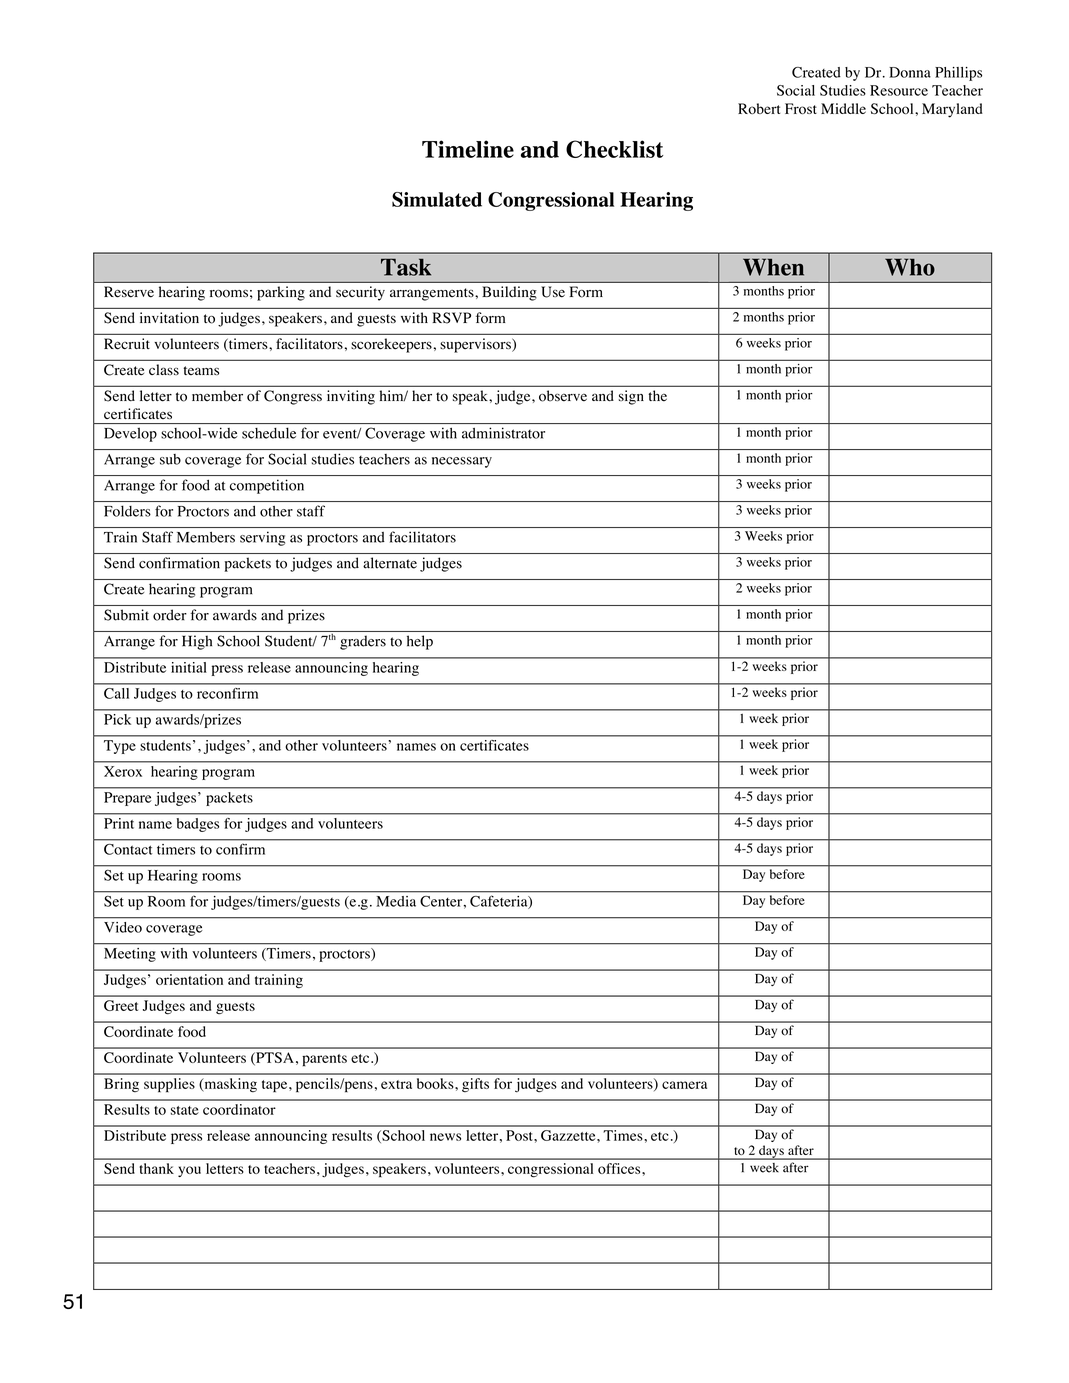  I want to click on coordinator, so click(239, 1109).
